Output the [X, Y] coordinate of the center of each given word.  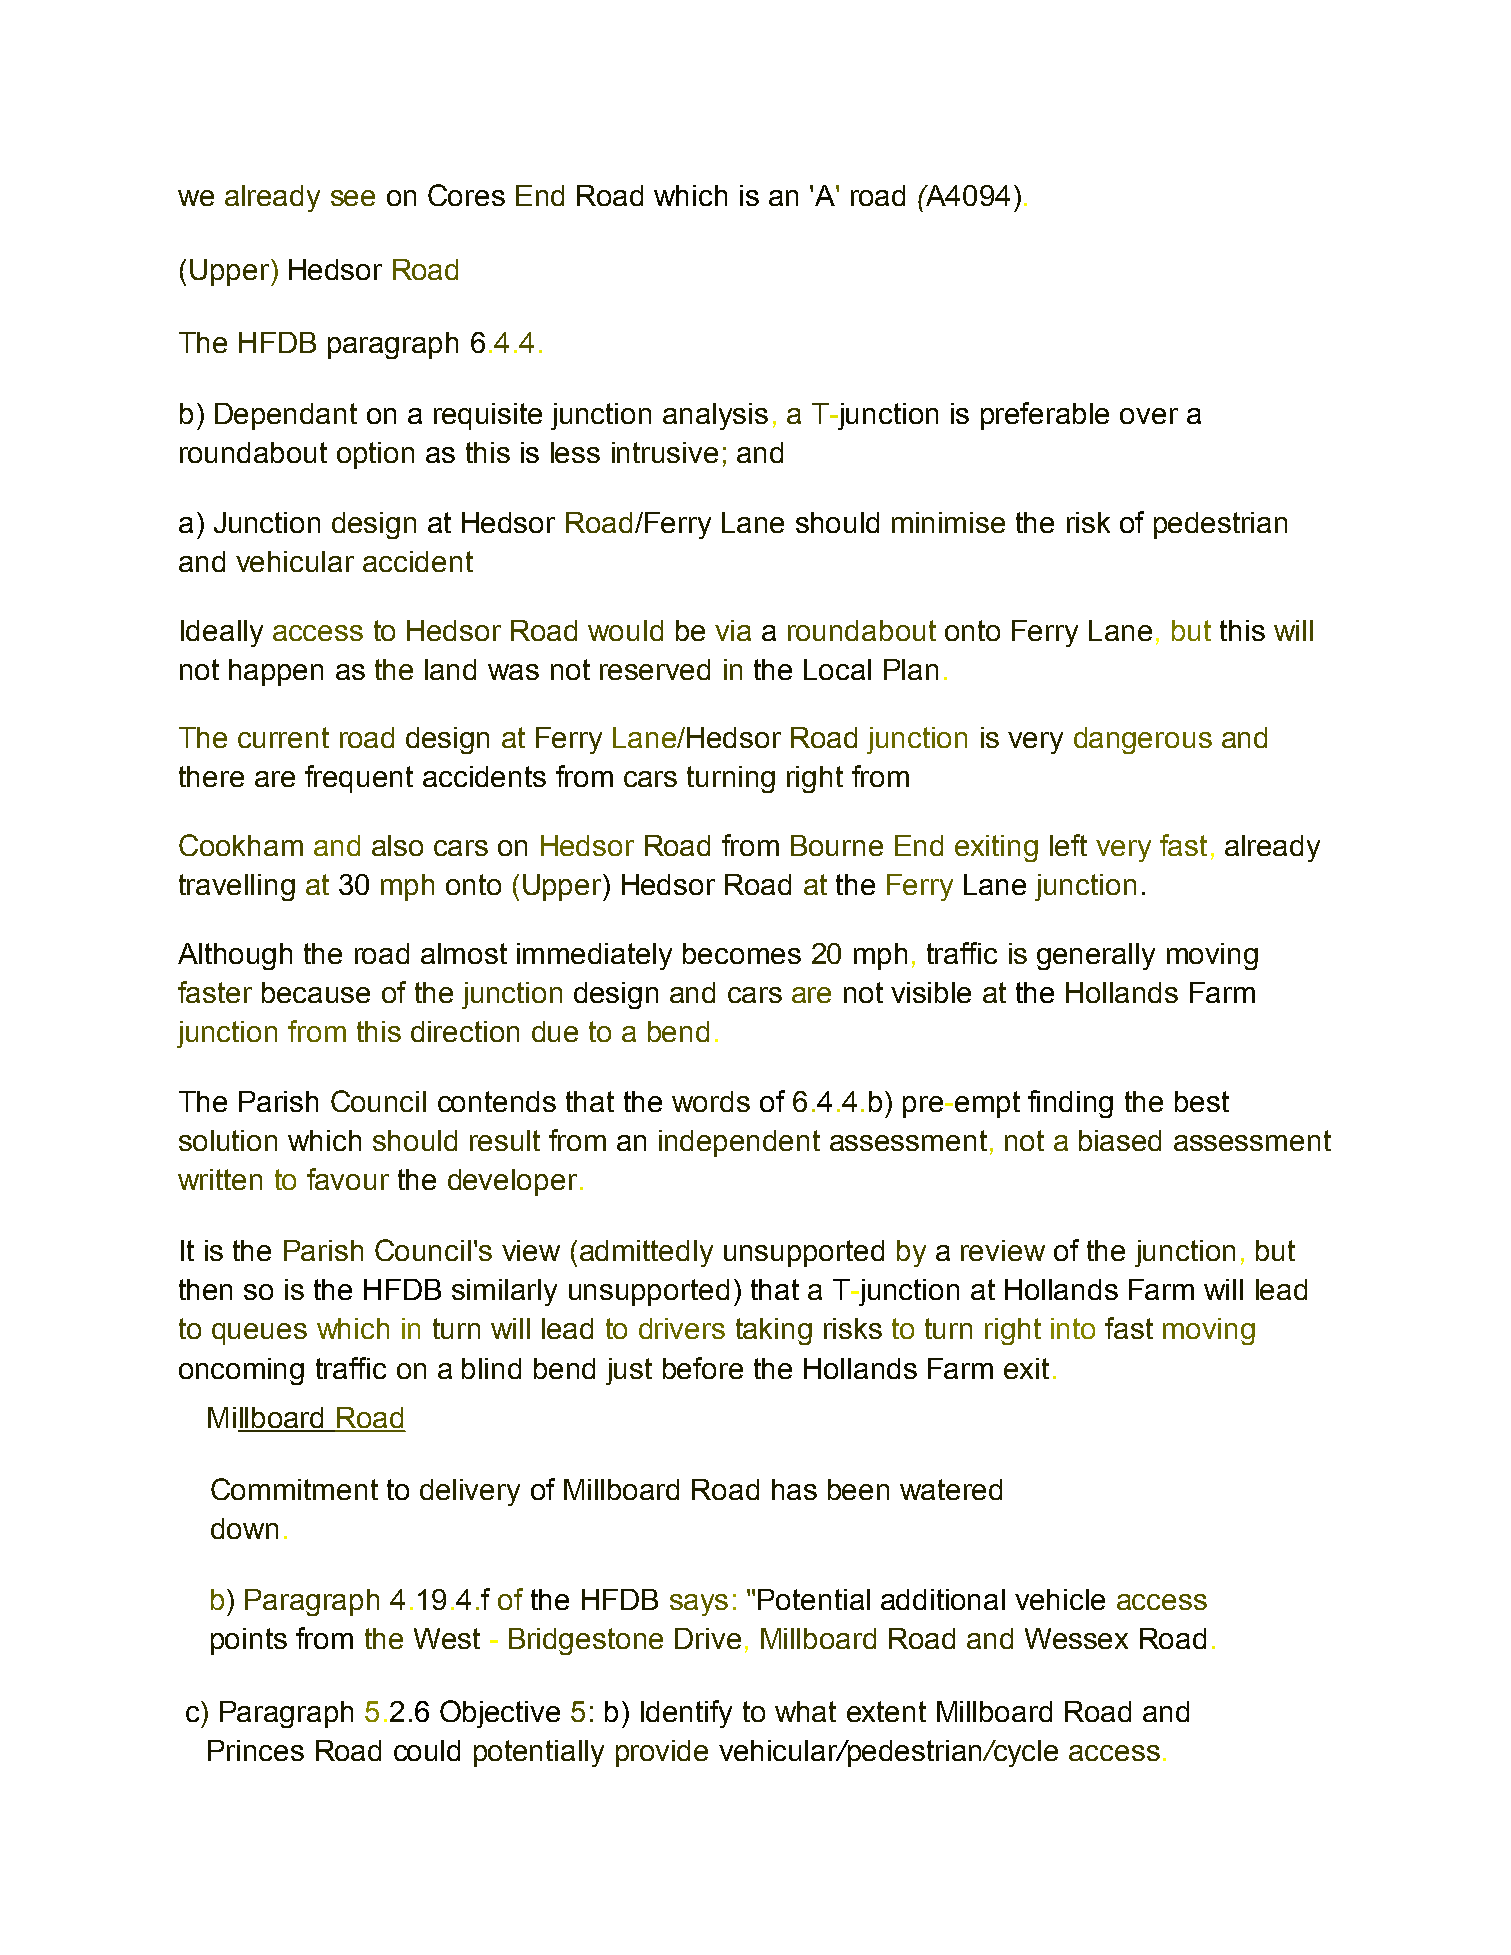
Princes [256, 1750]
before [703, 1368]
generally [1096, 956]
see [353, 198]
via [733, 630]
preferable [1045, 416]
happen [276, 672]
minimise [948, 522]
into [1073, 1328]
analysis [715, 416]
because [316, 992]
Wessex [1076, 1638]
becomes [742, 953]
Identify [686, 1714]
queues [259, 1334]
